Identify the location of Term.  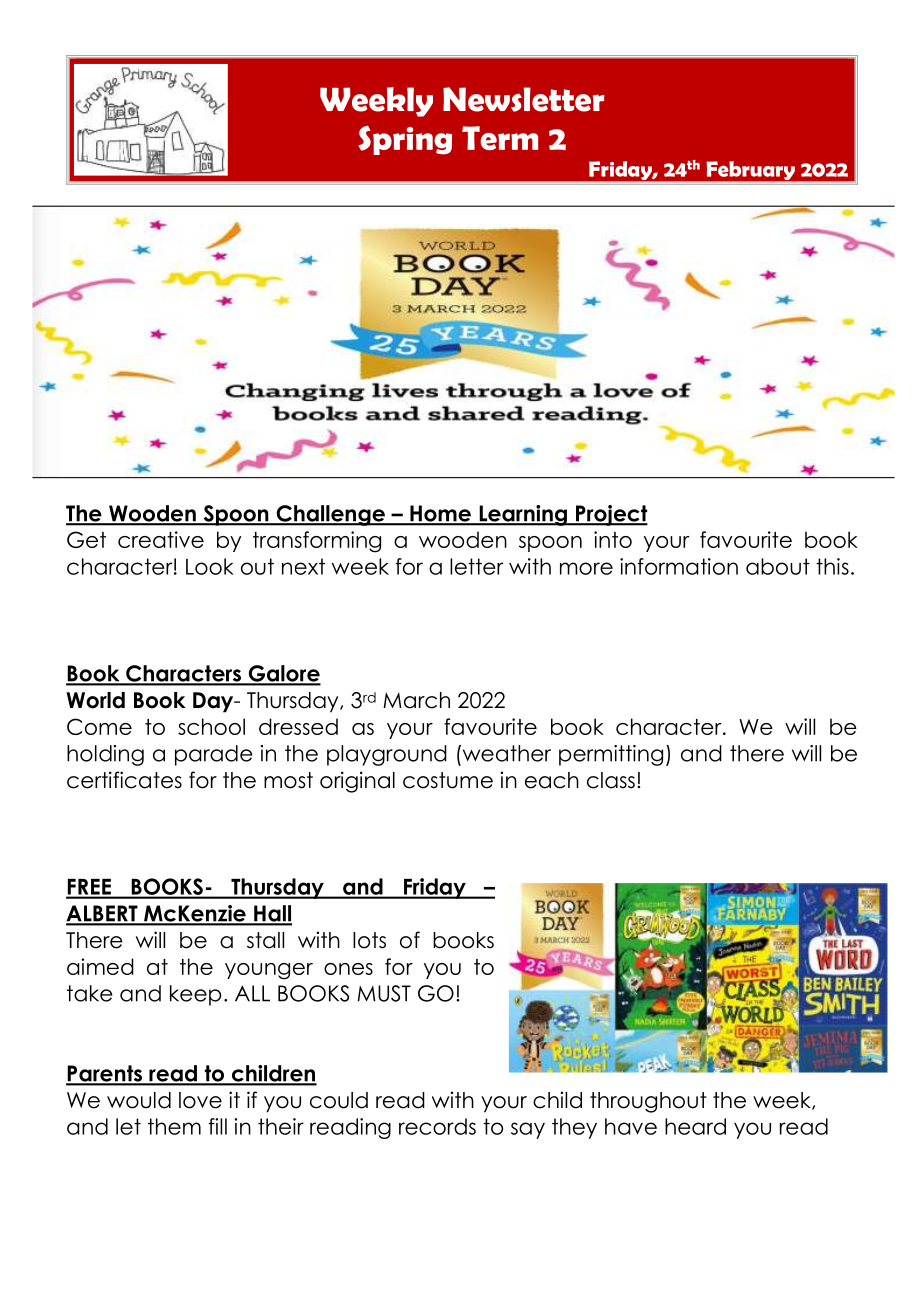
(500, 138).
